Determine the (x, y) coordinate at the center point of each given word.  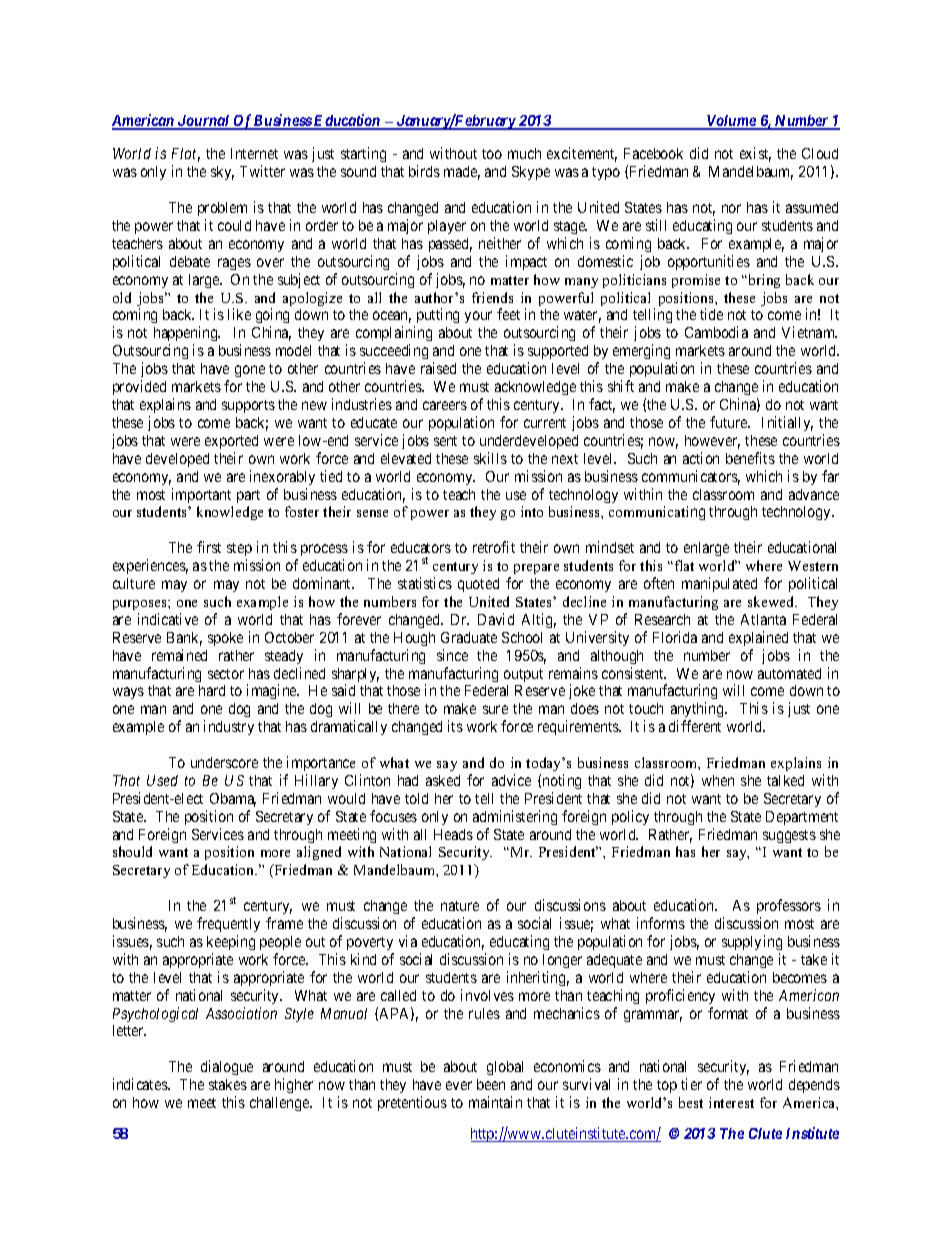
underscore (224, 762)
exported (231, 442)
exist (755, 154)
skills (490, 458)
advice (511, 780)
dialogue (227, 1067)
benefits (750, 458)
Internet (254, 153)
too (492, 154)
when (718, 780)
